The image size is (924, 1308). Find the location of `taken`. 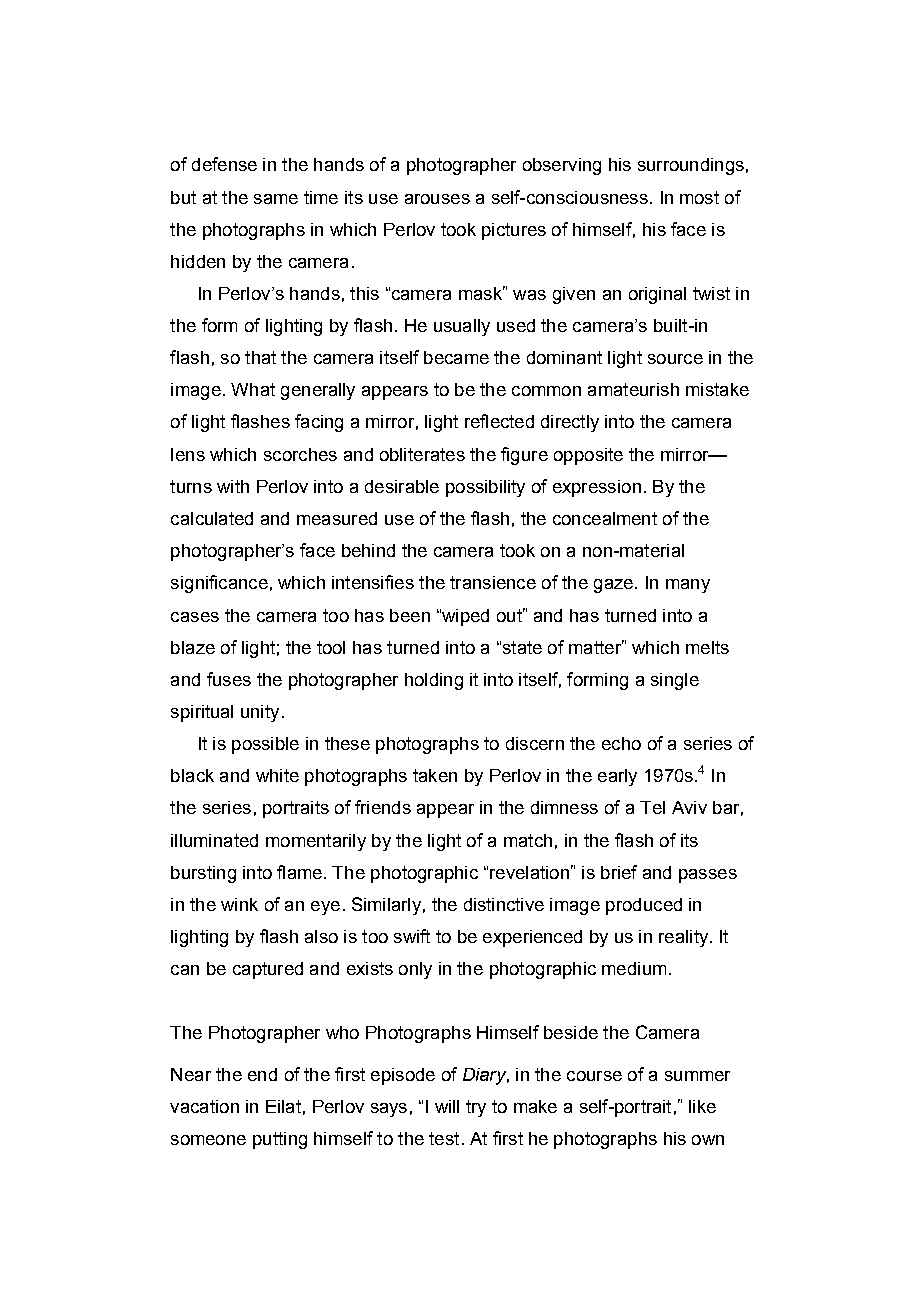

taken is located at coordinates (435, 775).
